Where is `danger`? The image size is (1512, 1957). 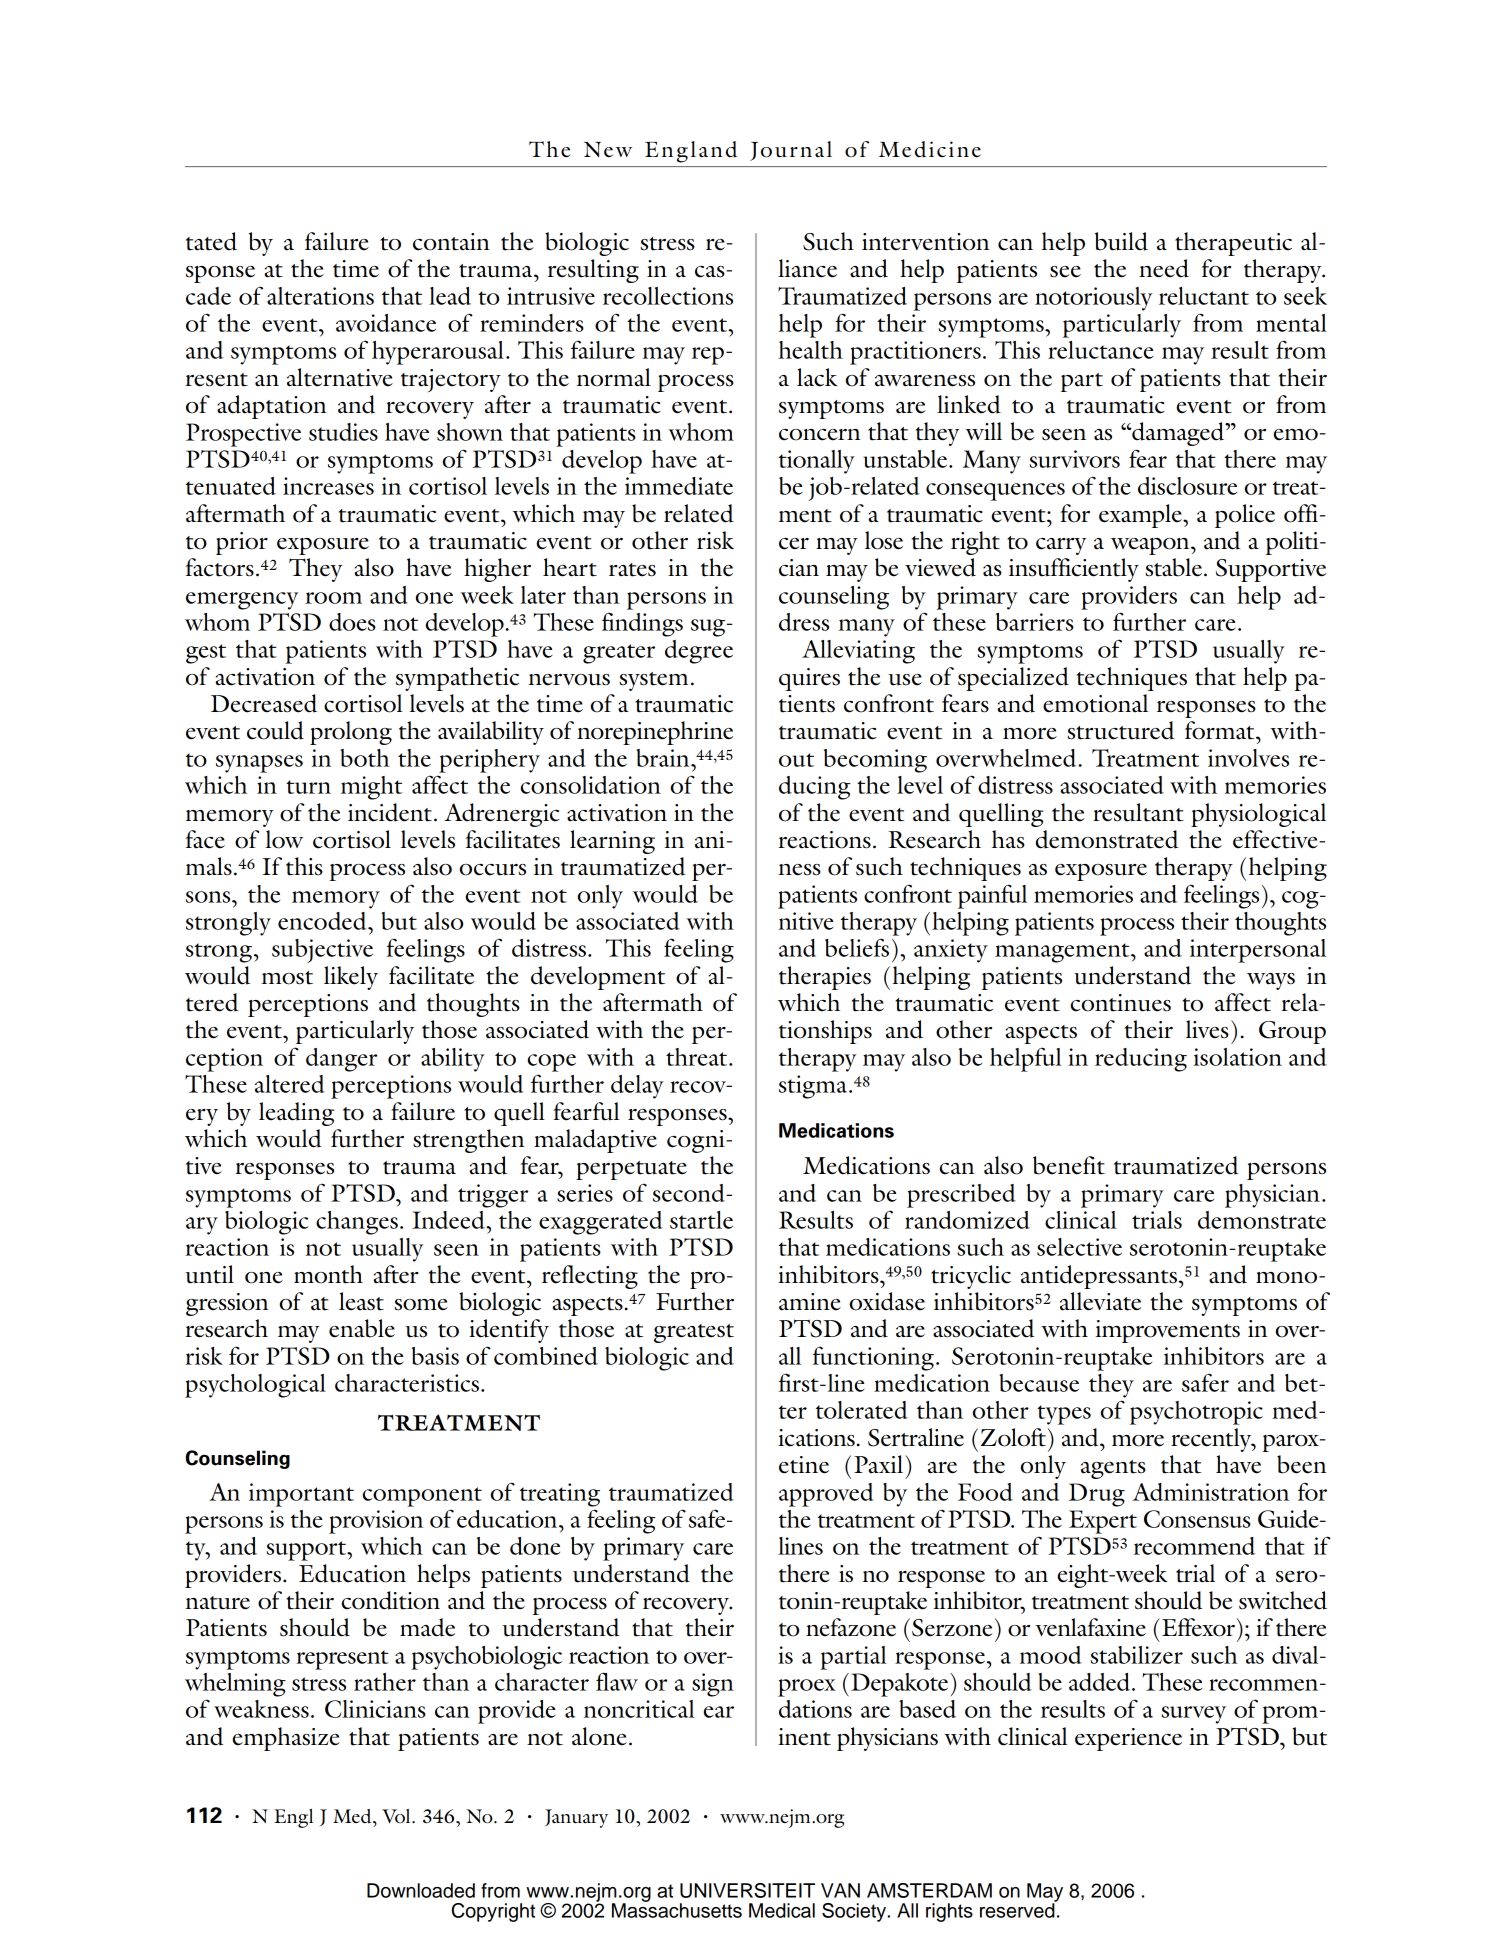
danger is located at coordinates (341, 1060).
